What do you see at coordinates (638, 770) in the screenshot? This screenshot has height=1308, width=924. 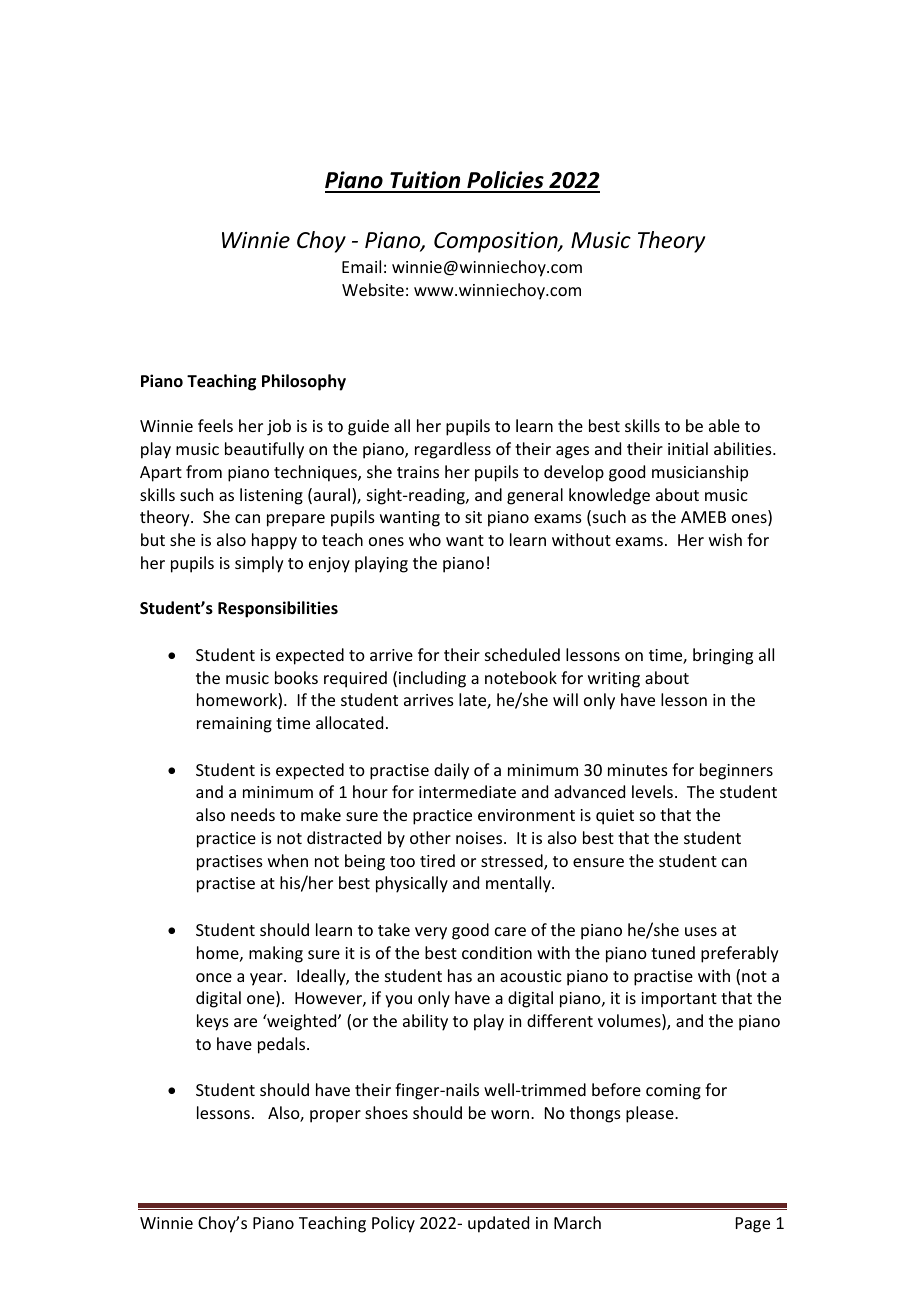 I see `minutes` at bounding box center [638, 770].
